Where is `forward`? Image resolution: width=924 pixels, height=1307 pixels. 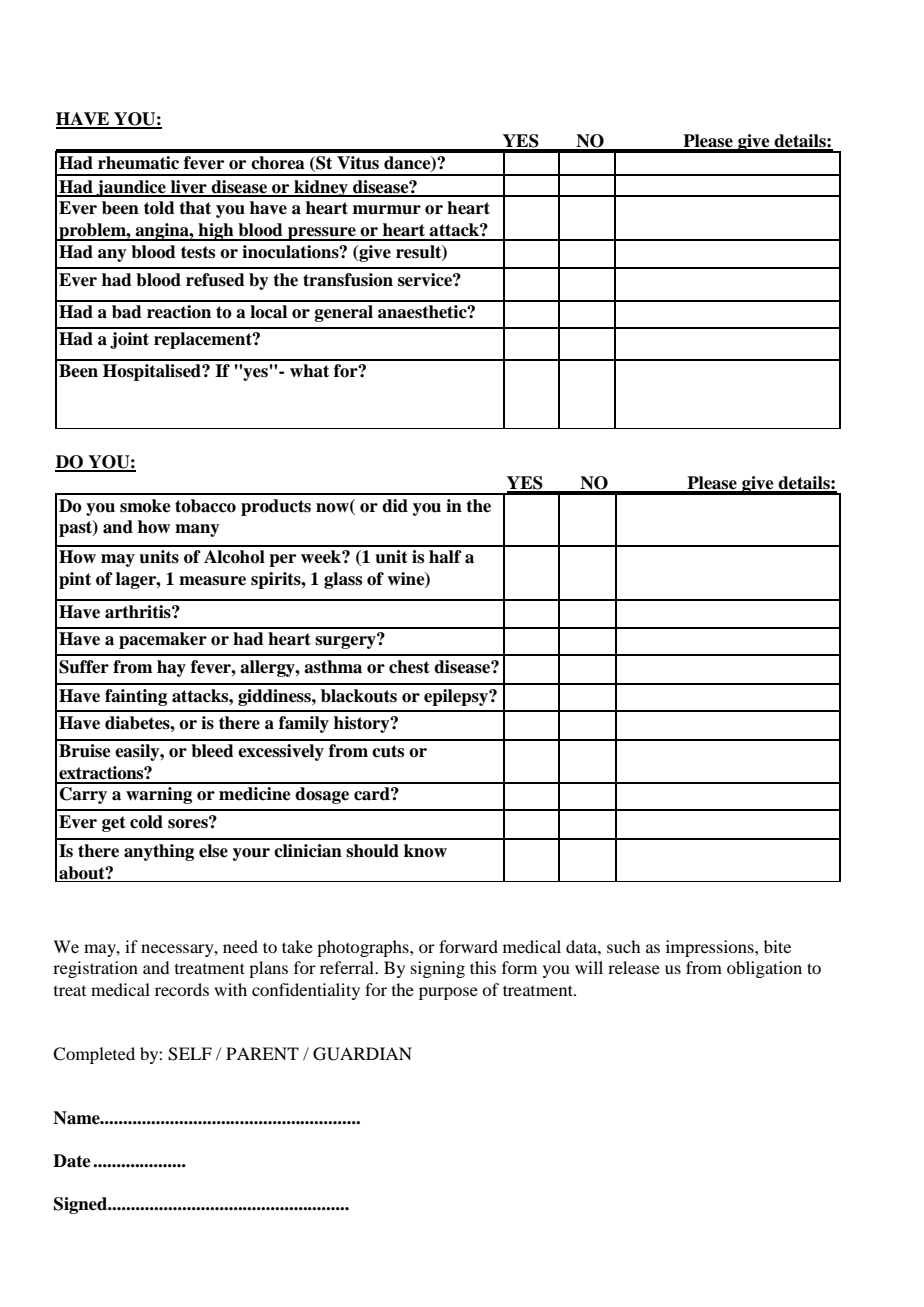
forward is located at coordinates (468, 946).
